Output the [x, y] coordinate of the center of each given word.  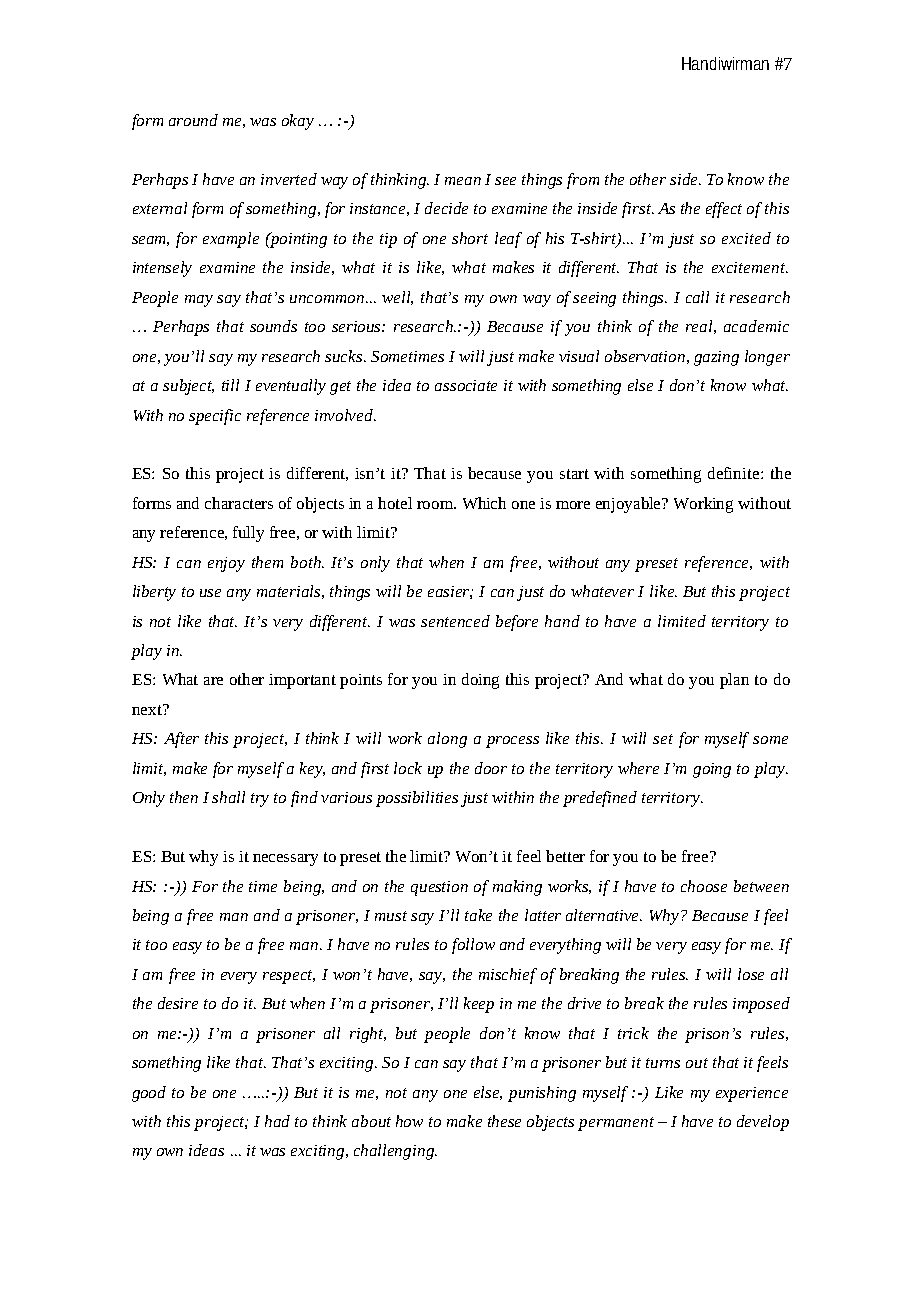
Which [484, 503]
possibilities [417, 799]
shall [228, 797]
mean [463, 181]
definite [735, 473]
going [712, 770]
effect [724, 210]
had [277, 1121]
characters [239, 503]
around [193, 120]
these [504, 1121]
